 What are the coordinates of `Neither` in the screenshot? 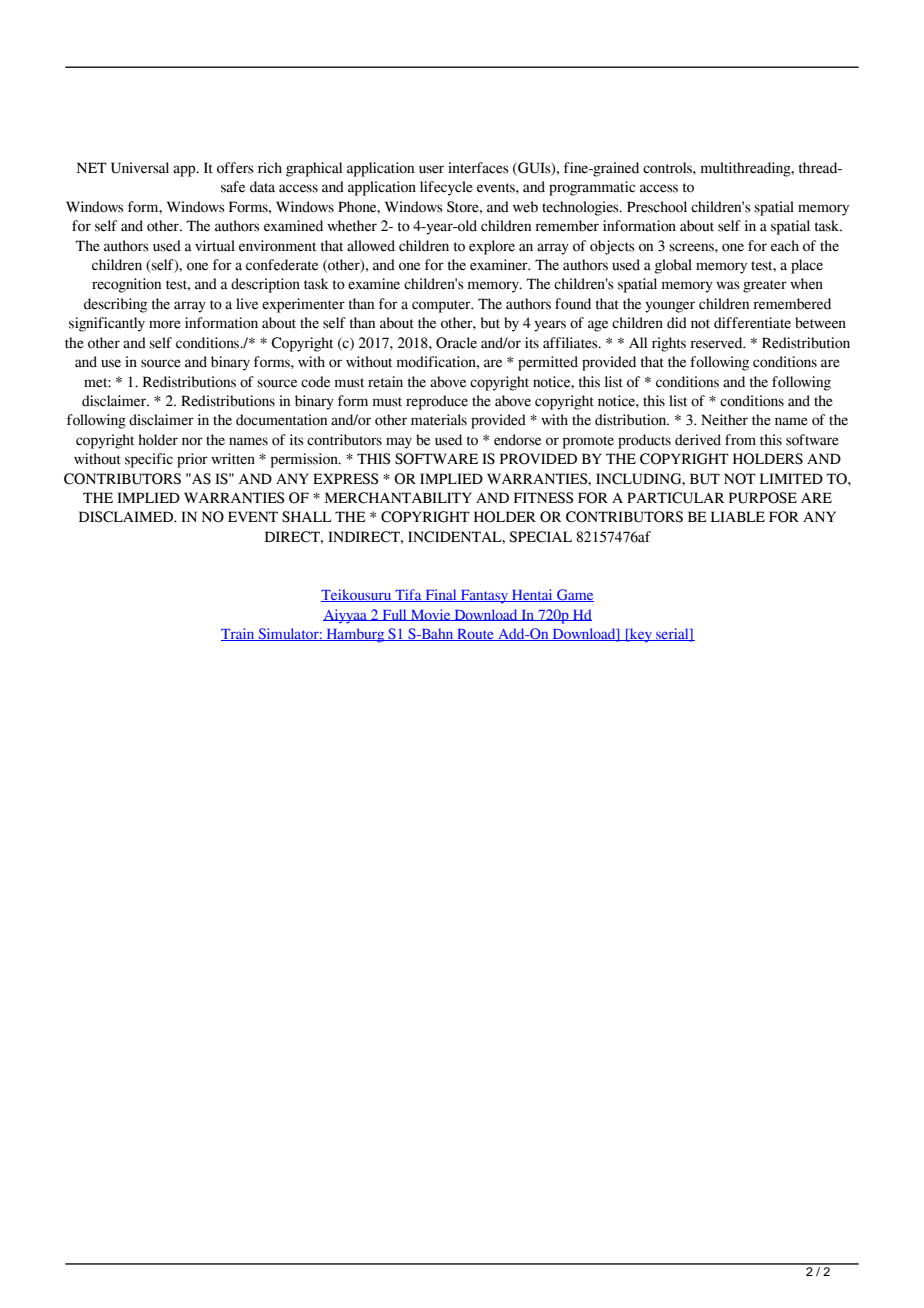 It's located at (724, 420).
